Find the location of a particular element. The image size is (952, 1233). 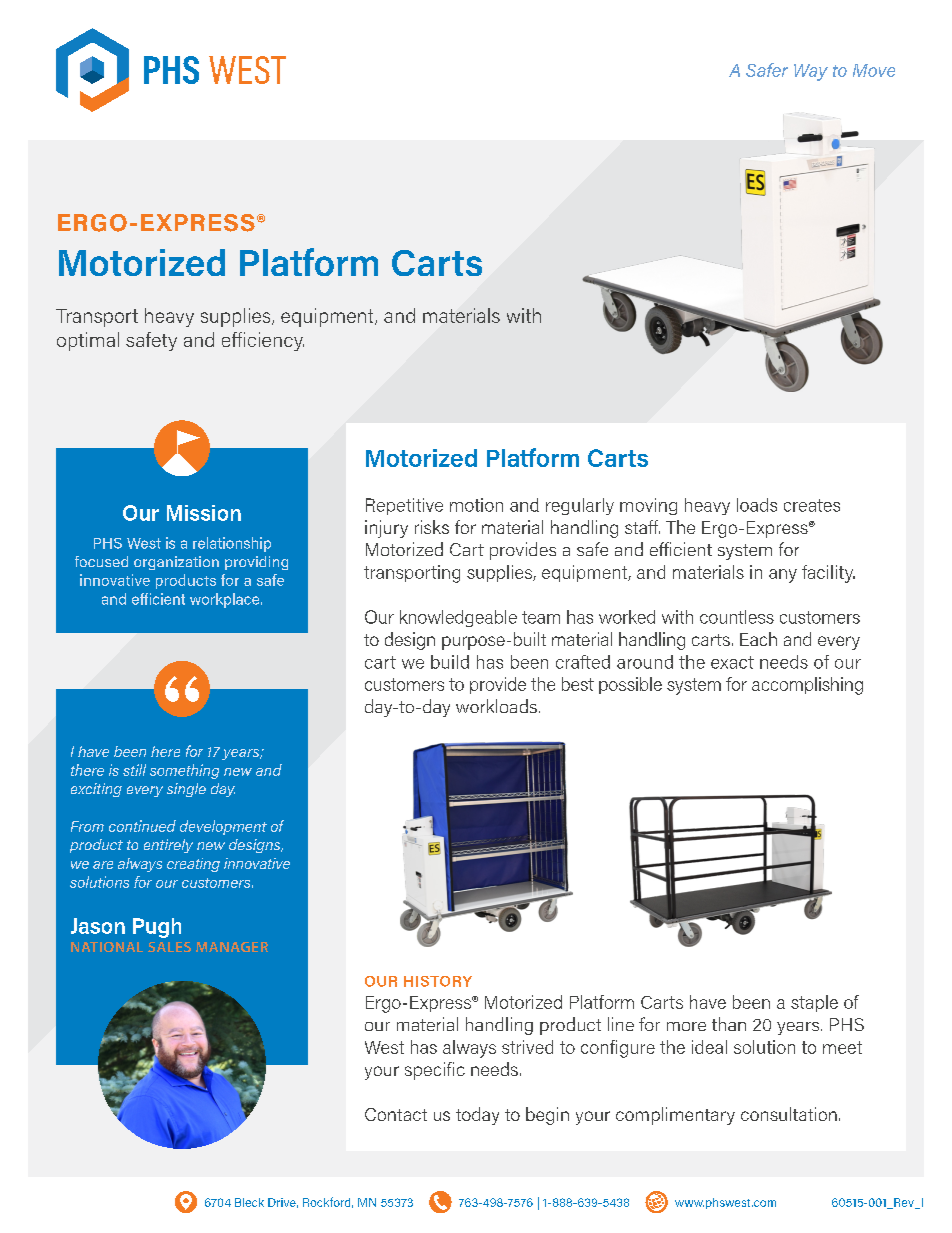

Move is located at coordinates (874, 70).
